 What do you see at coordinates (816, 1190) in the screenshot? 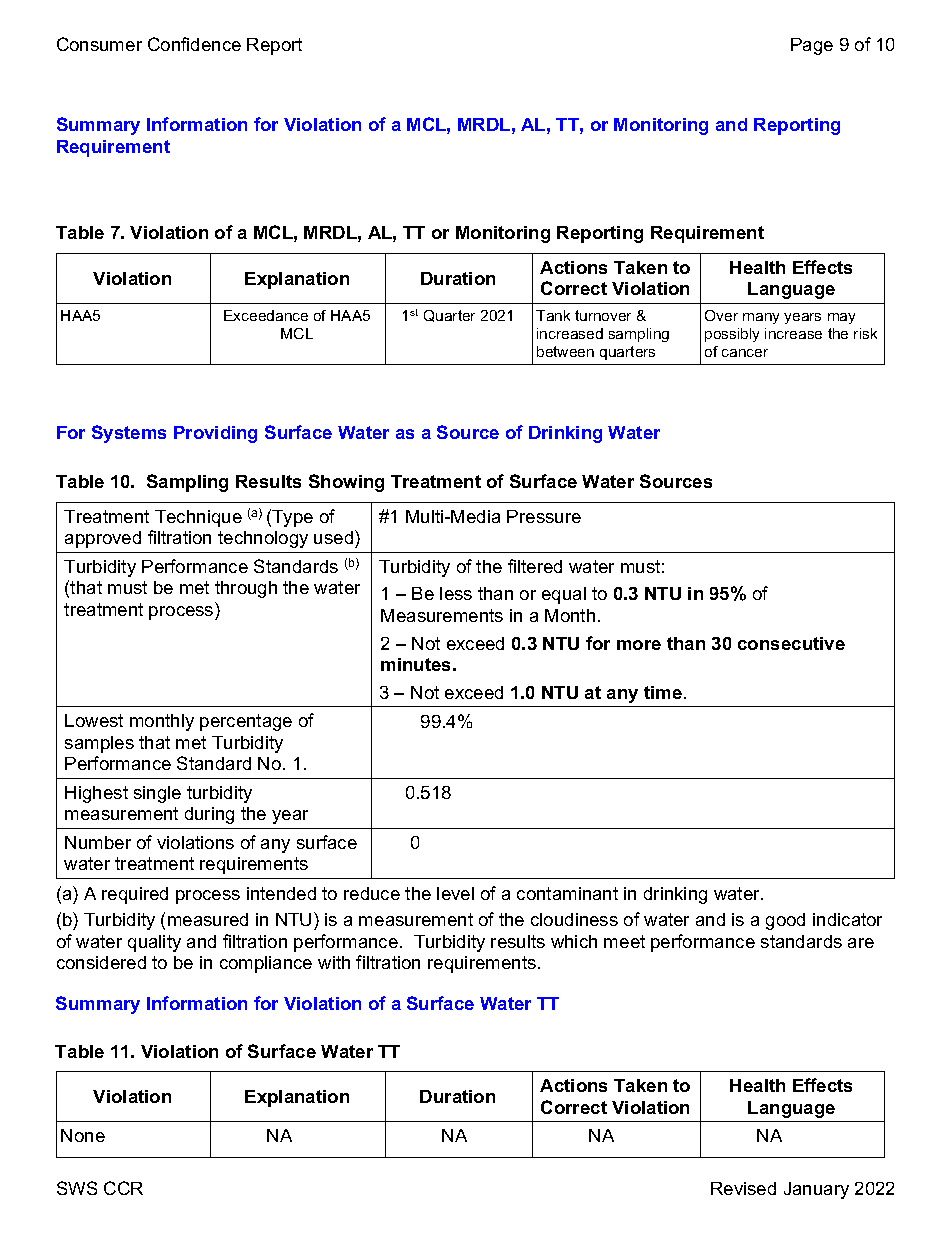
I see `January` at bounding box center [816, 1190].
